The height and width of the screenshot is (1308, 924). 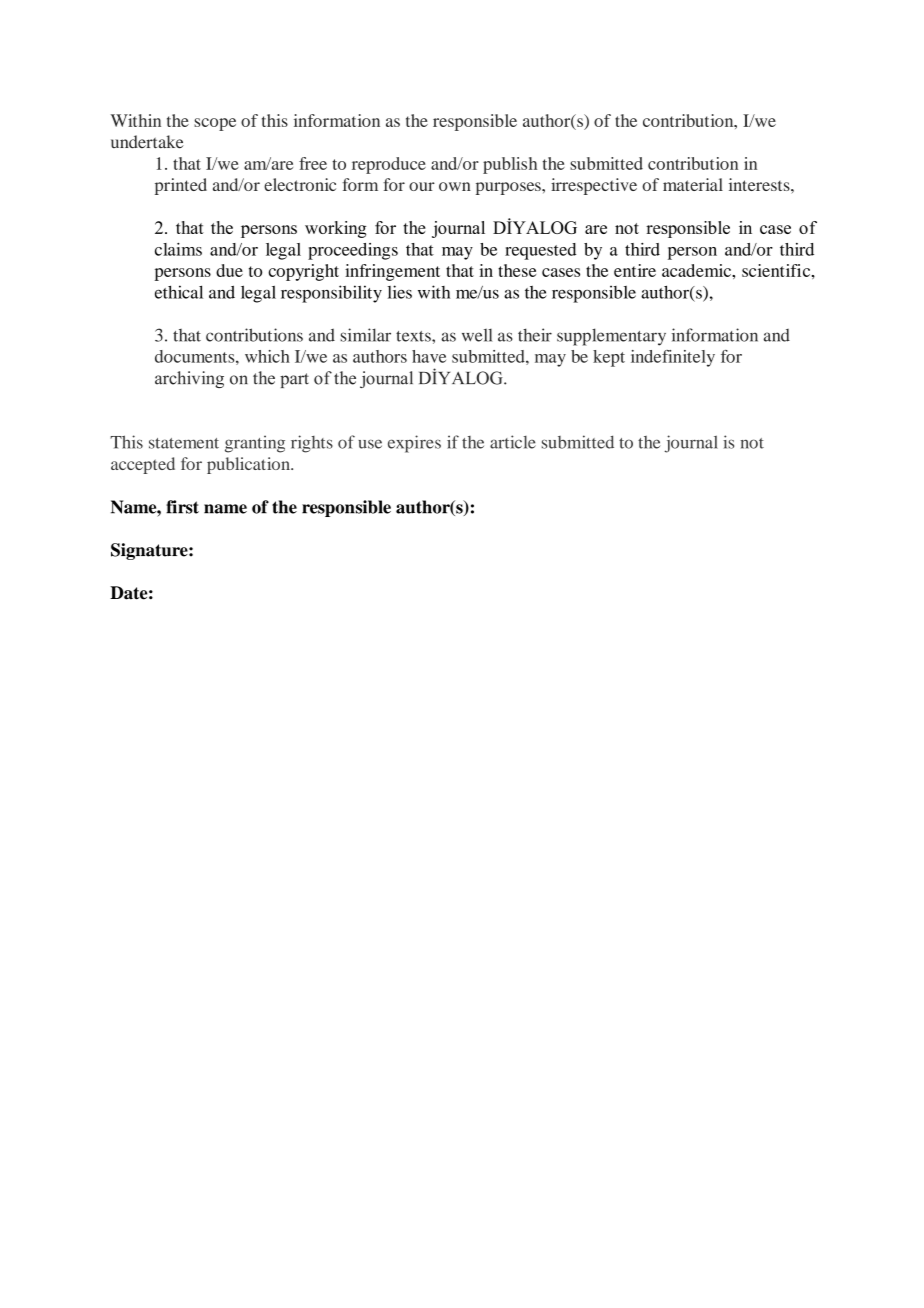 I want to click on publish, so click(x=510, y=165).
